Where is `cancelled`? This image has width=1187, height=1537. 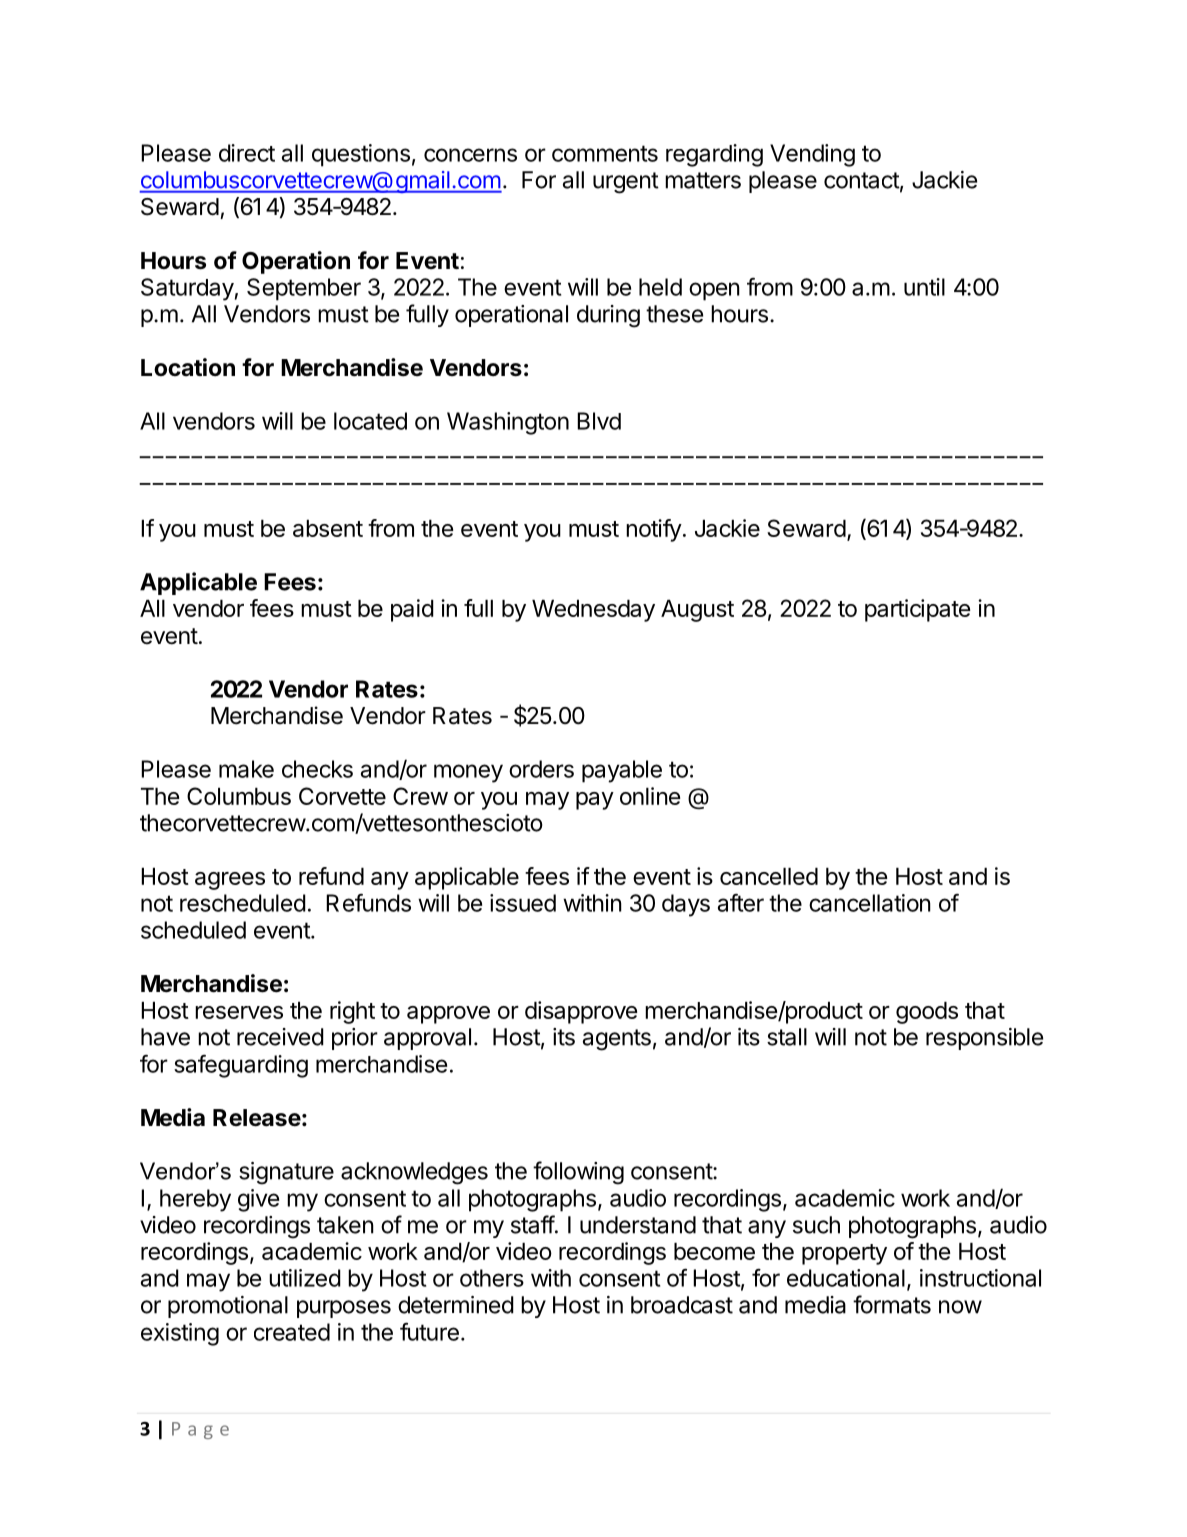
cancelled is located at coordinates (769, 876).
